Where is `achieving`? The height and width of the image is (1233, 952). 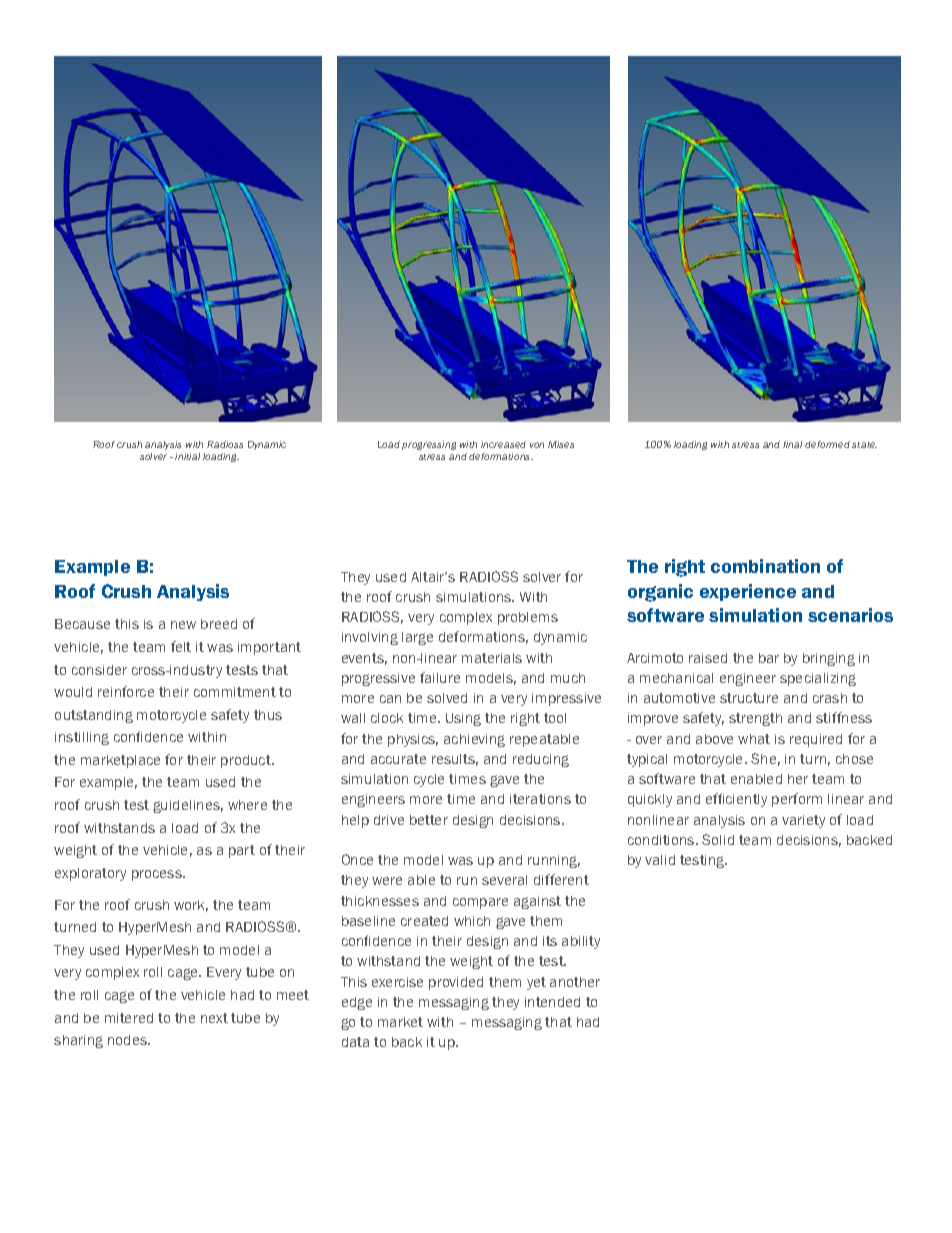 achieving is located at coordinates (474, 740).
